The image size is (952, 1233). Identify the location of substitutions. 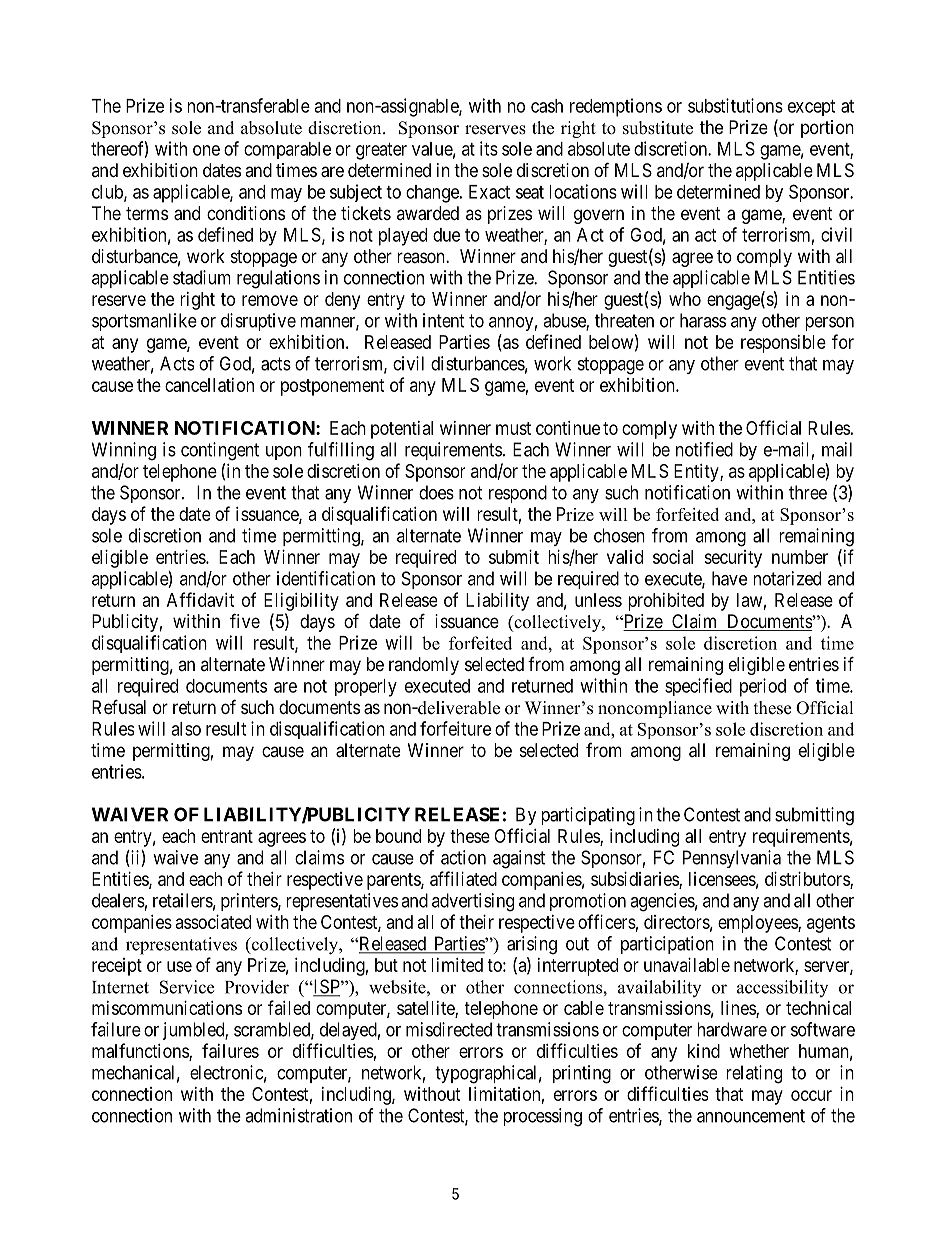
(735, 105).
